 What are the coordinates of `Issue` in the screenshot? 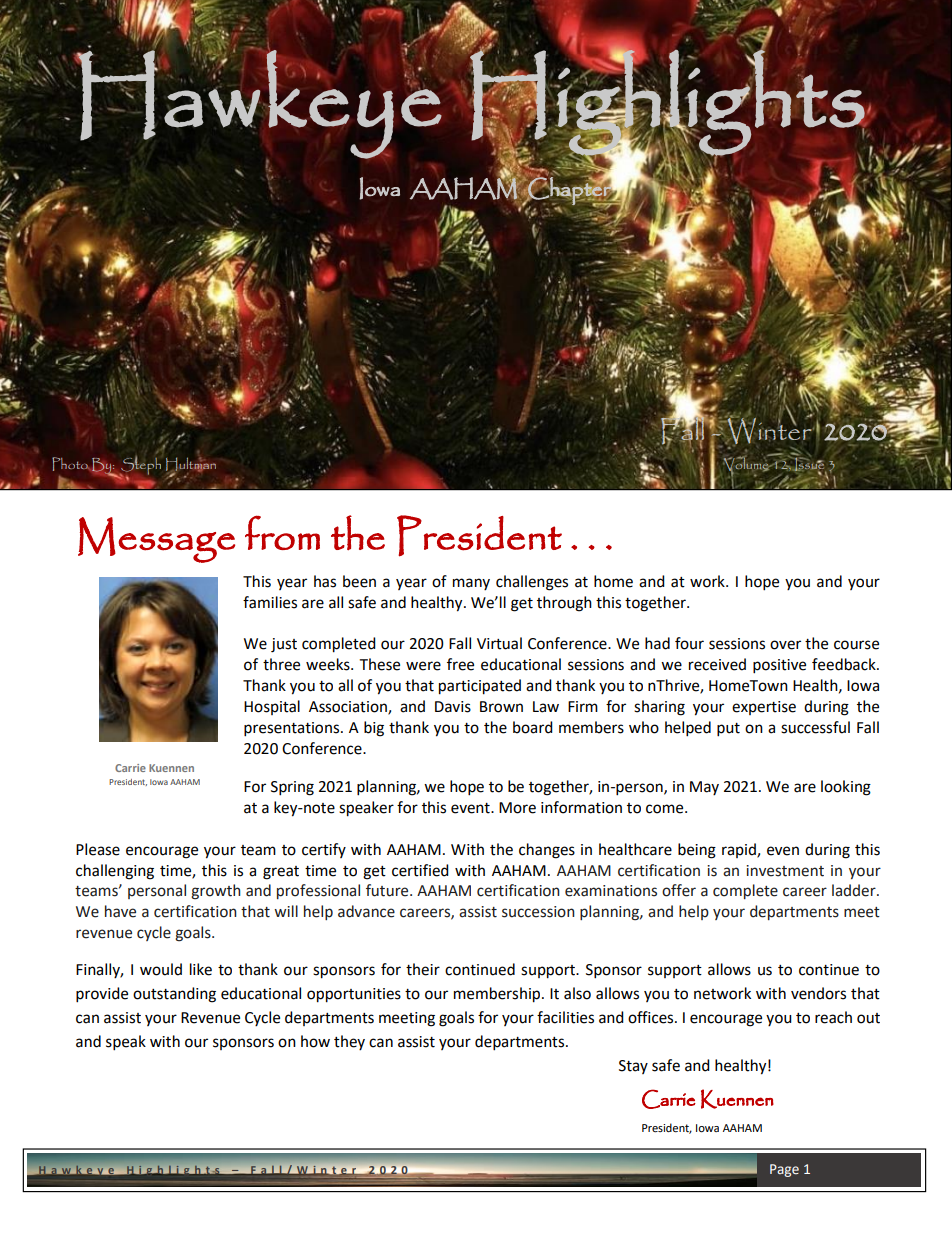 It's located at (810, 466).
